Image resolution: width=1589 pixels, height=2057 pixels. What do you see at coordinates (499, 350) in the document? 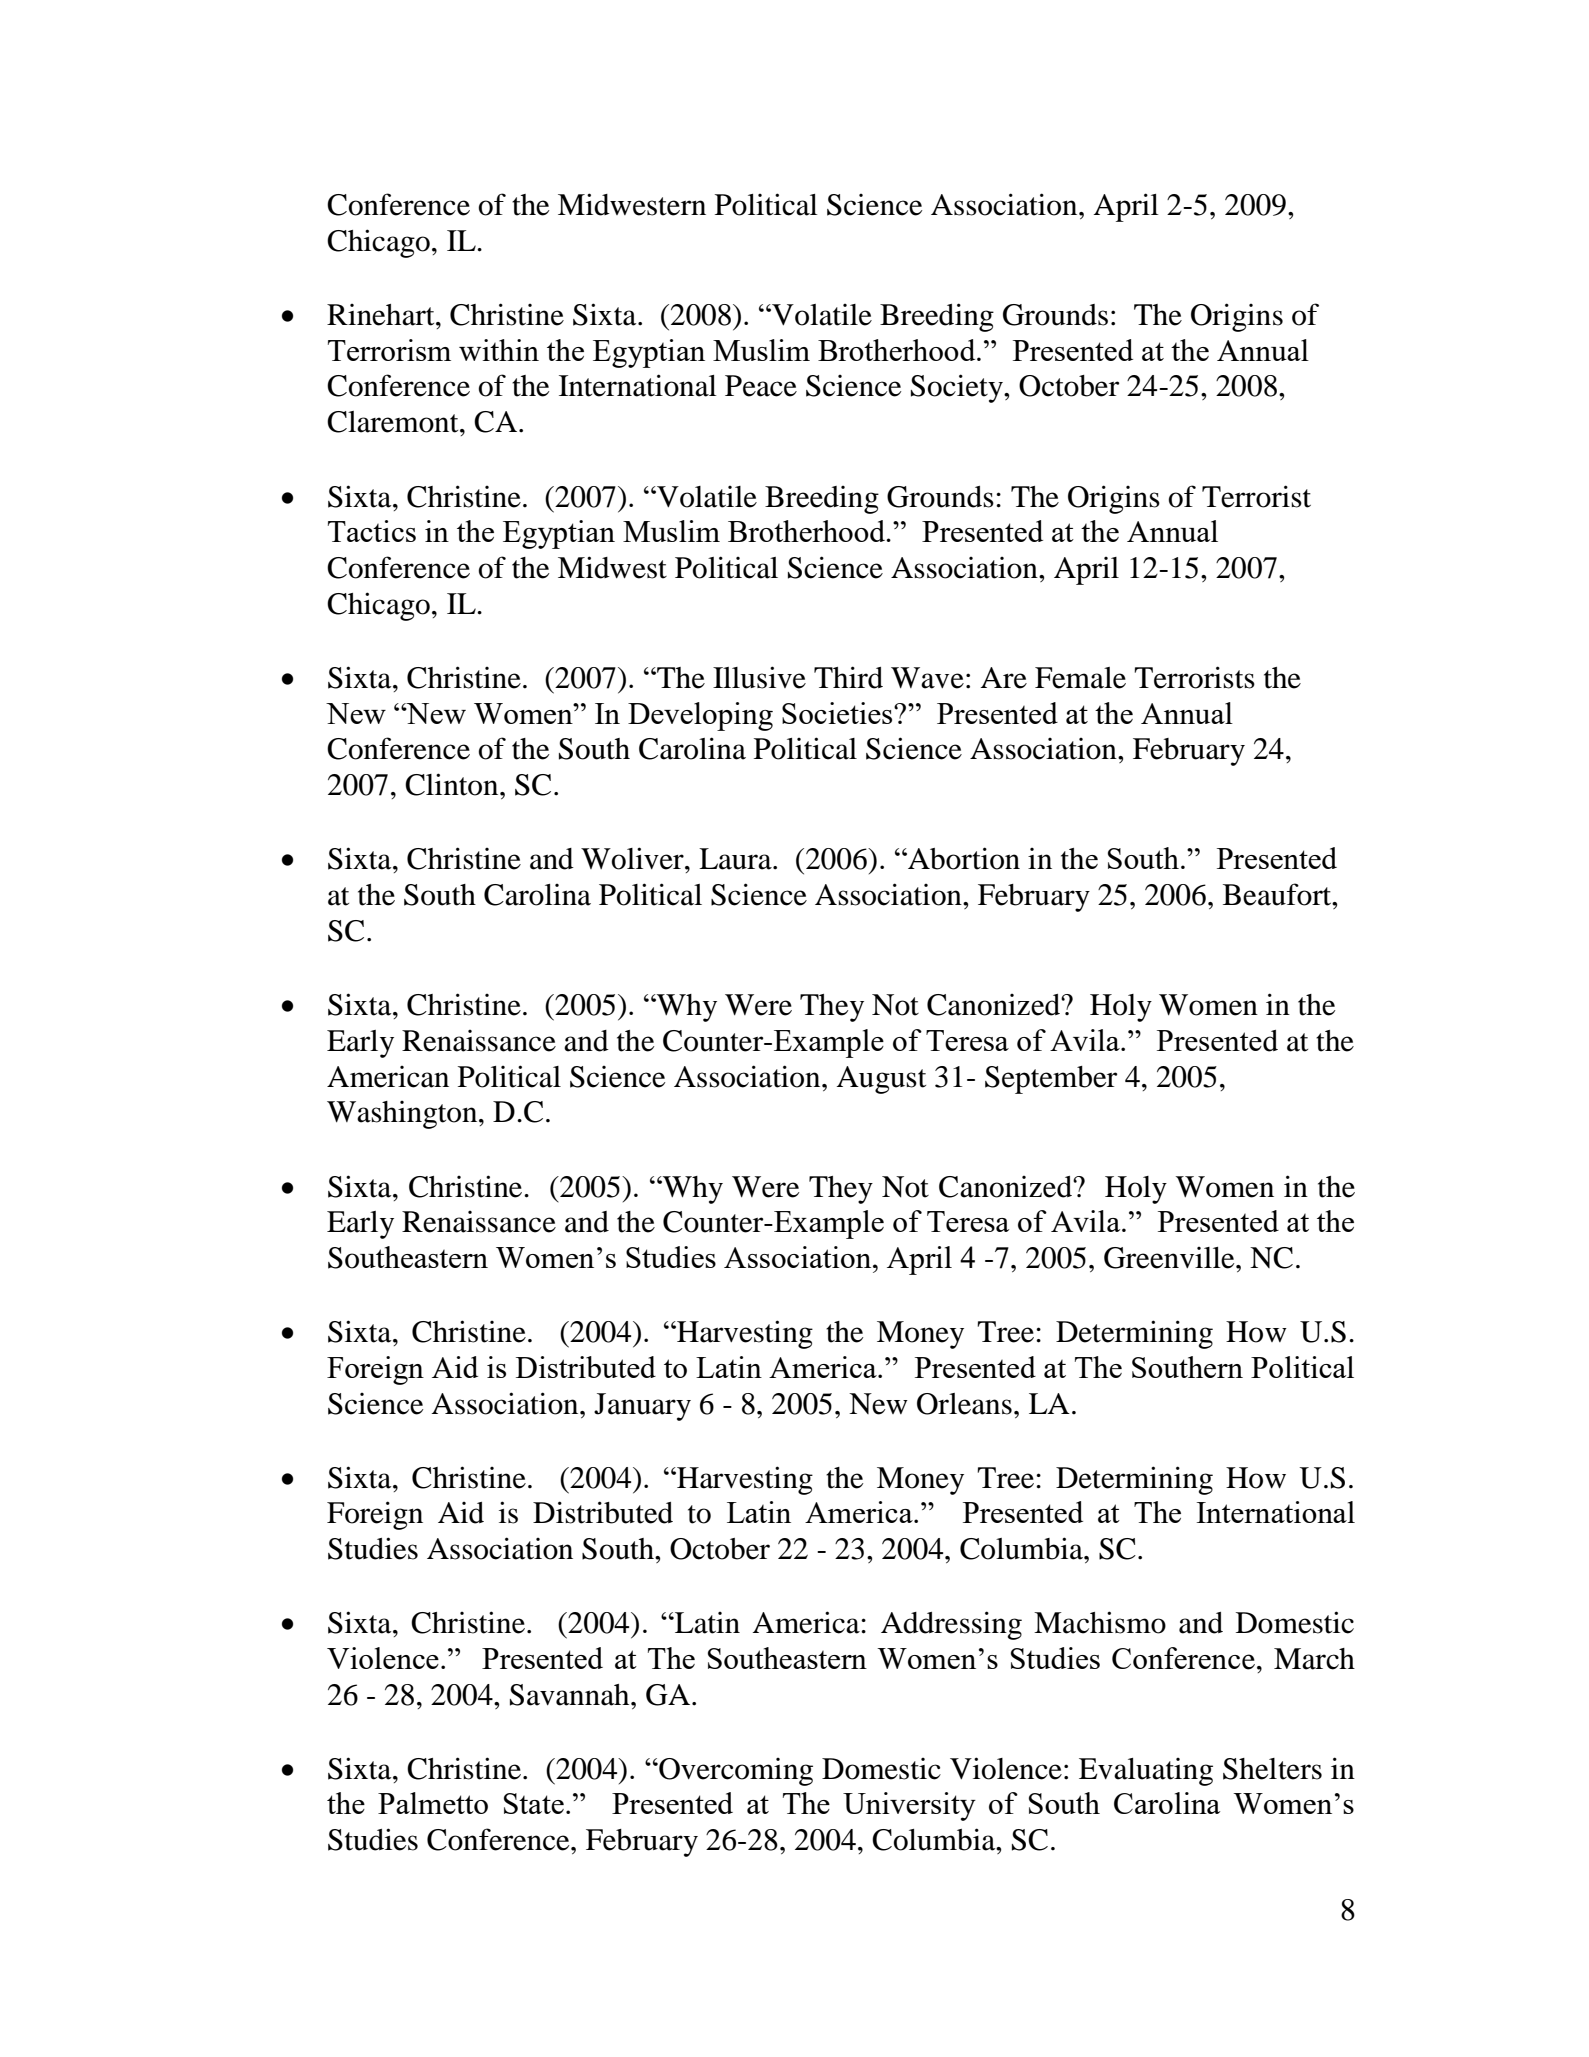
I see `within` at bounding box center [499, 350].
